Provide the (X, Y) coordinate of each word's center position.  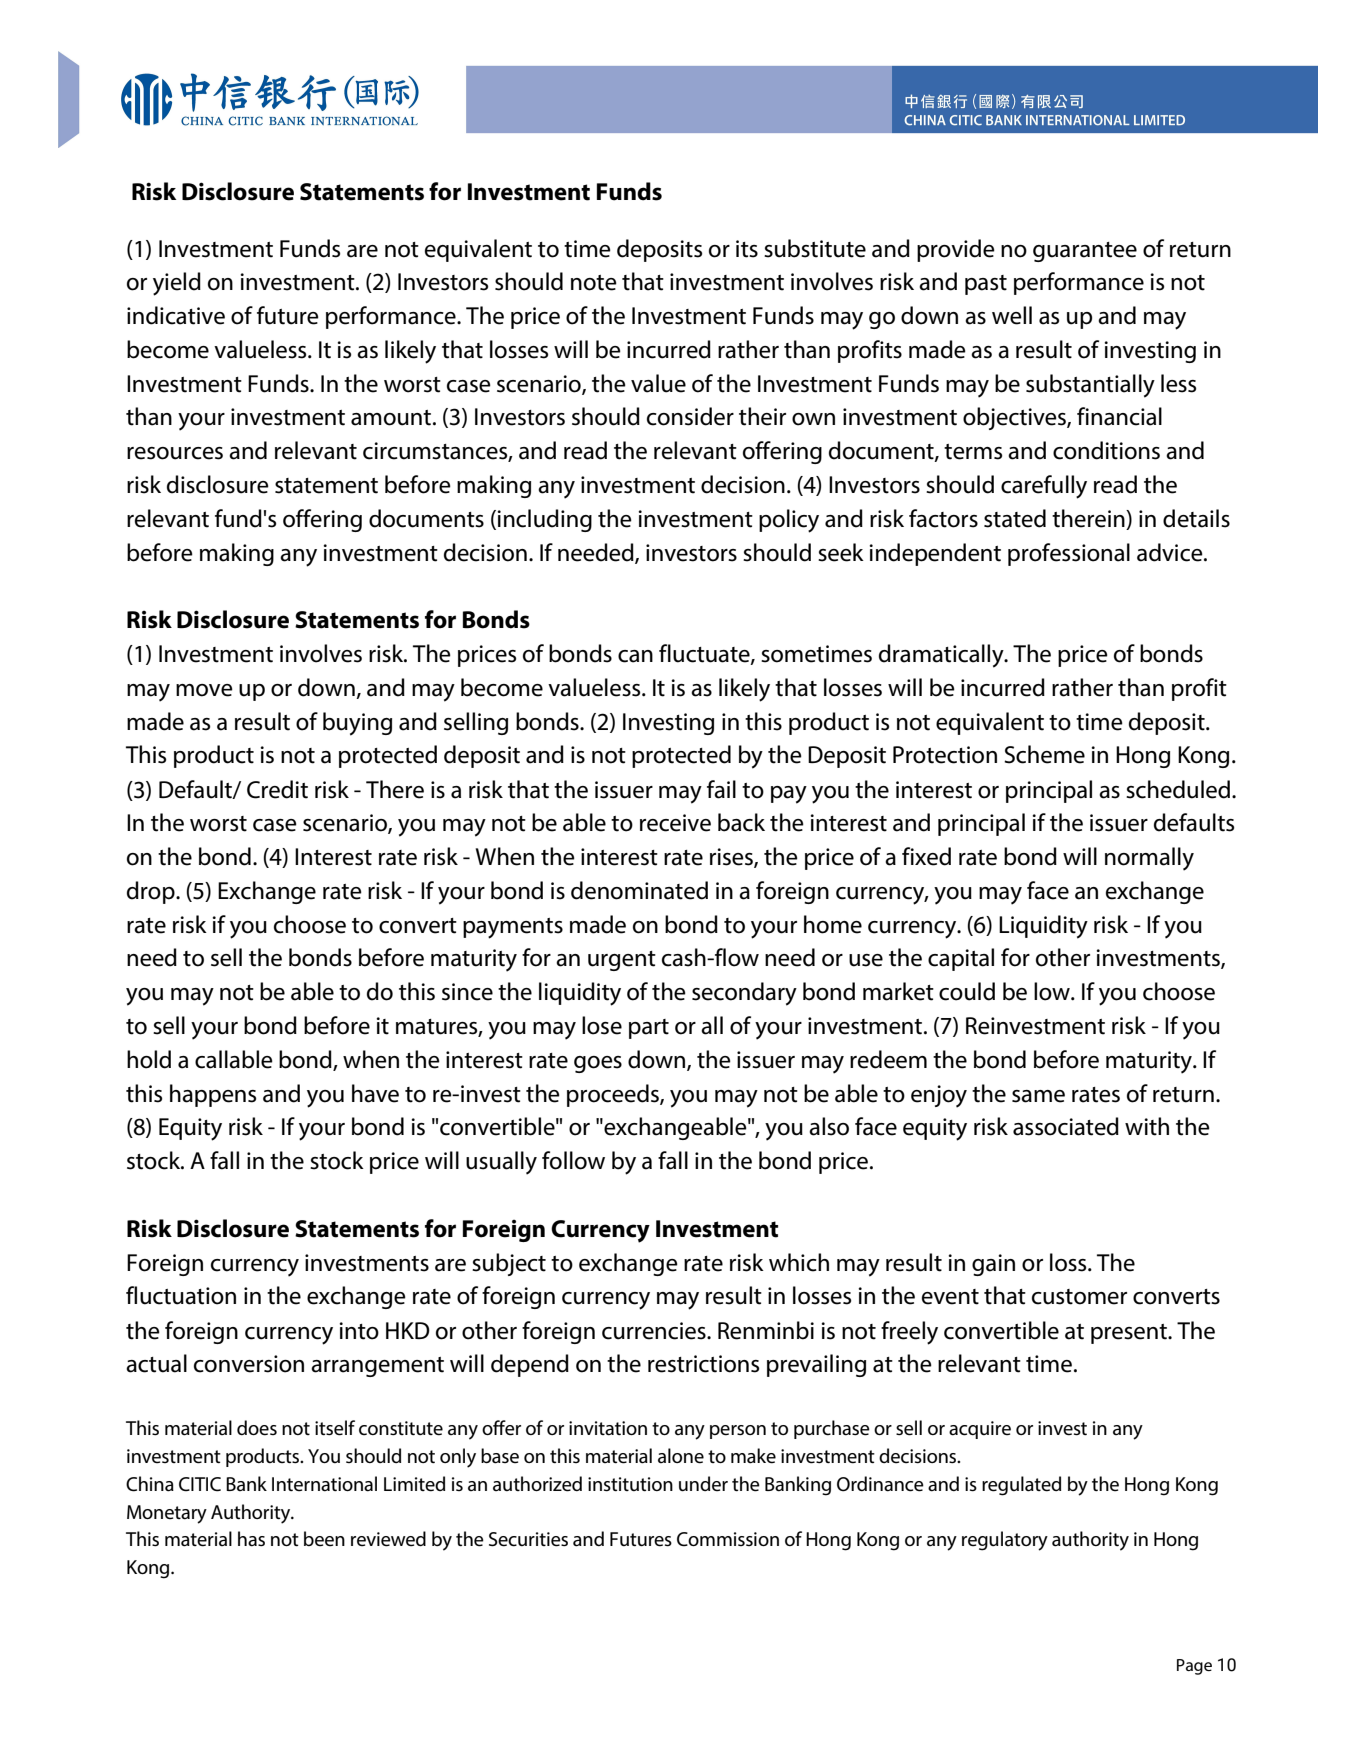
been (324, 1539)
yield (177, 284)
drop (152, 892)
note (594, 283)
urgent (622, 961)
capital (961, 959)
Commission (728, 1539)
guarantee (1085, 252)
